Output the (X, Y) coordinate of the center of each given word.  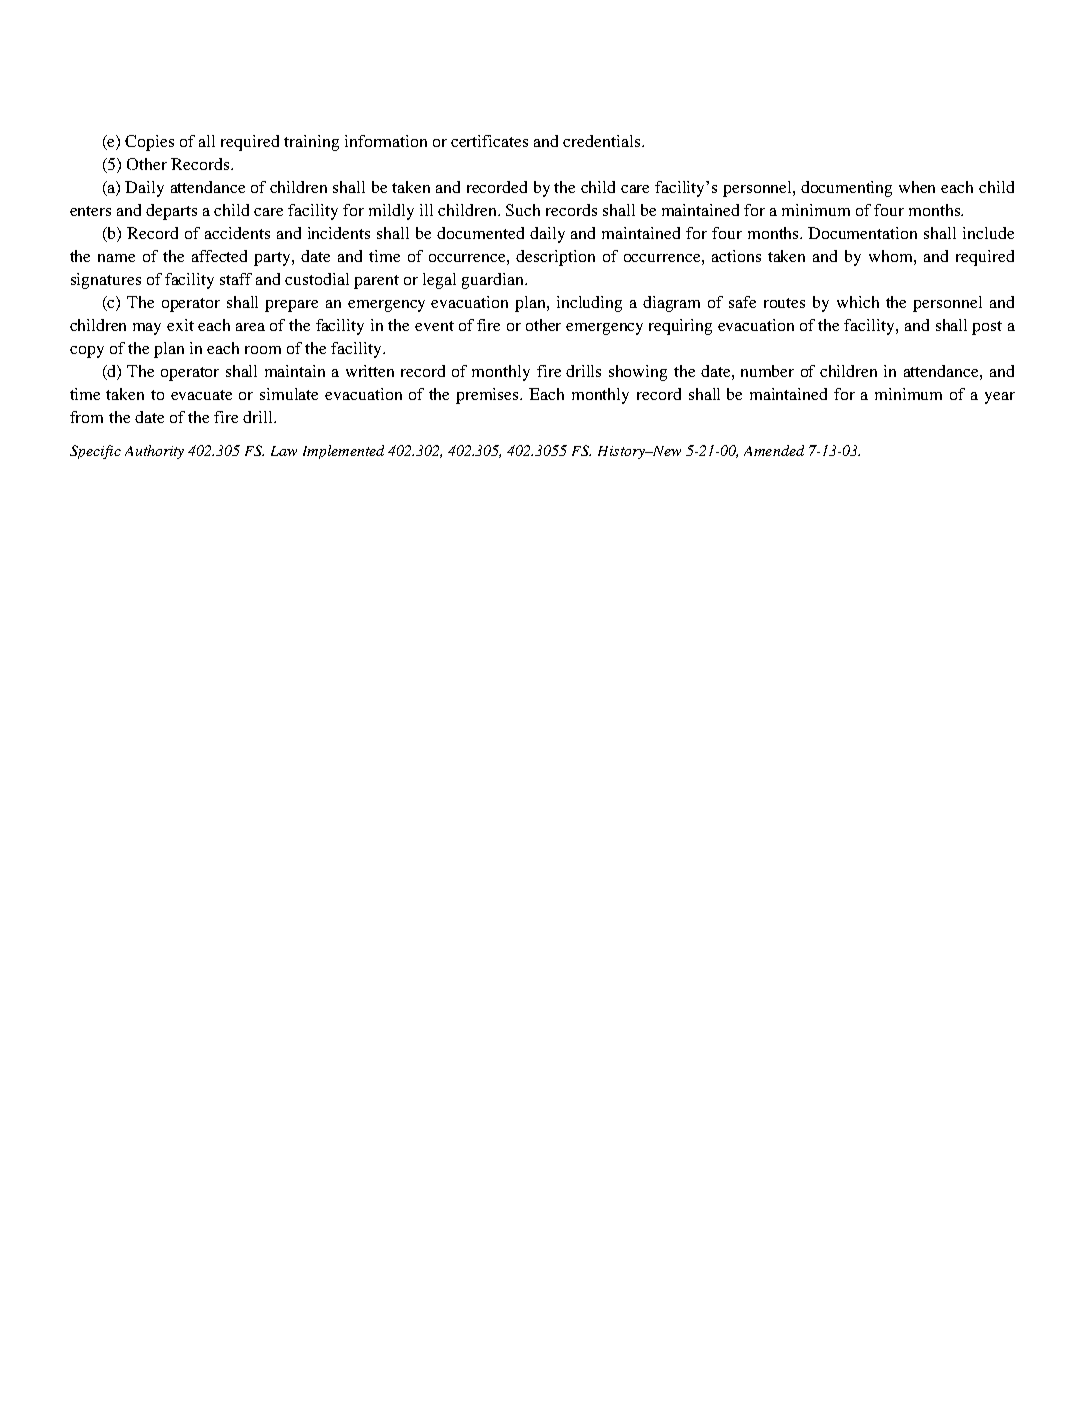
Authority (154, 452)
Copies (149, 143)
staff (236, 279)
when (917, 187)
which (858, 302)
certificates (489, 141)
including (589, 304)
